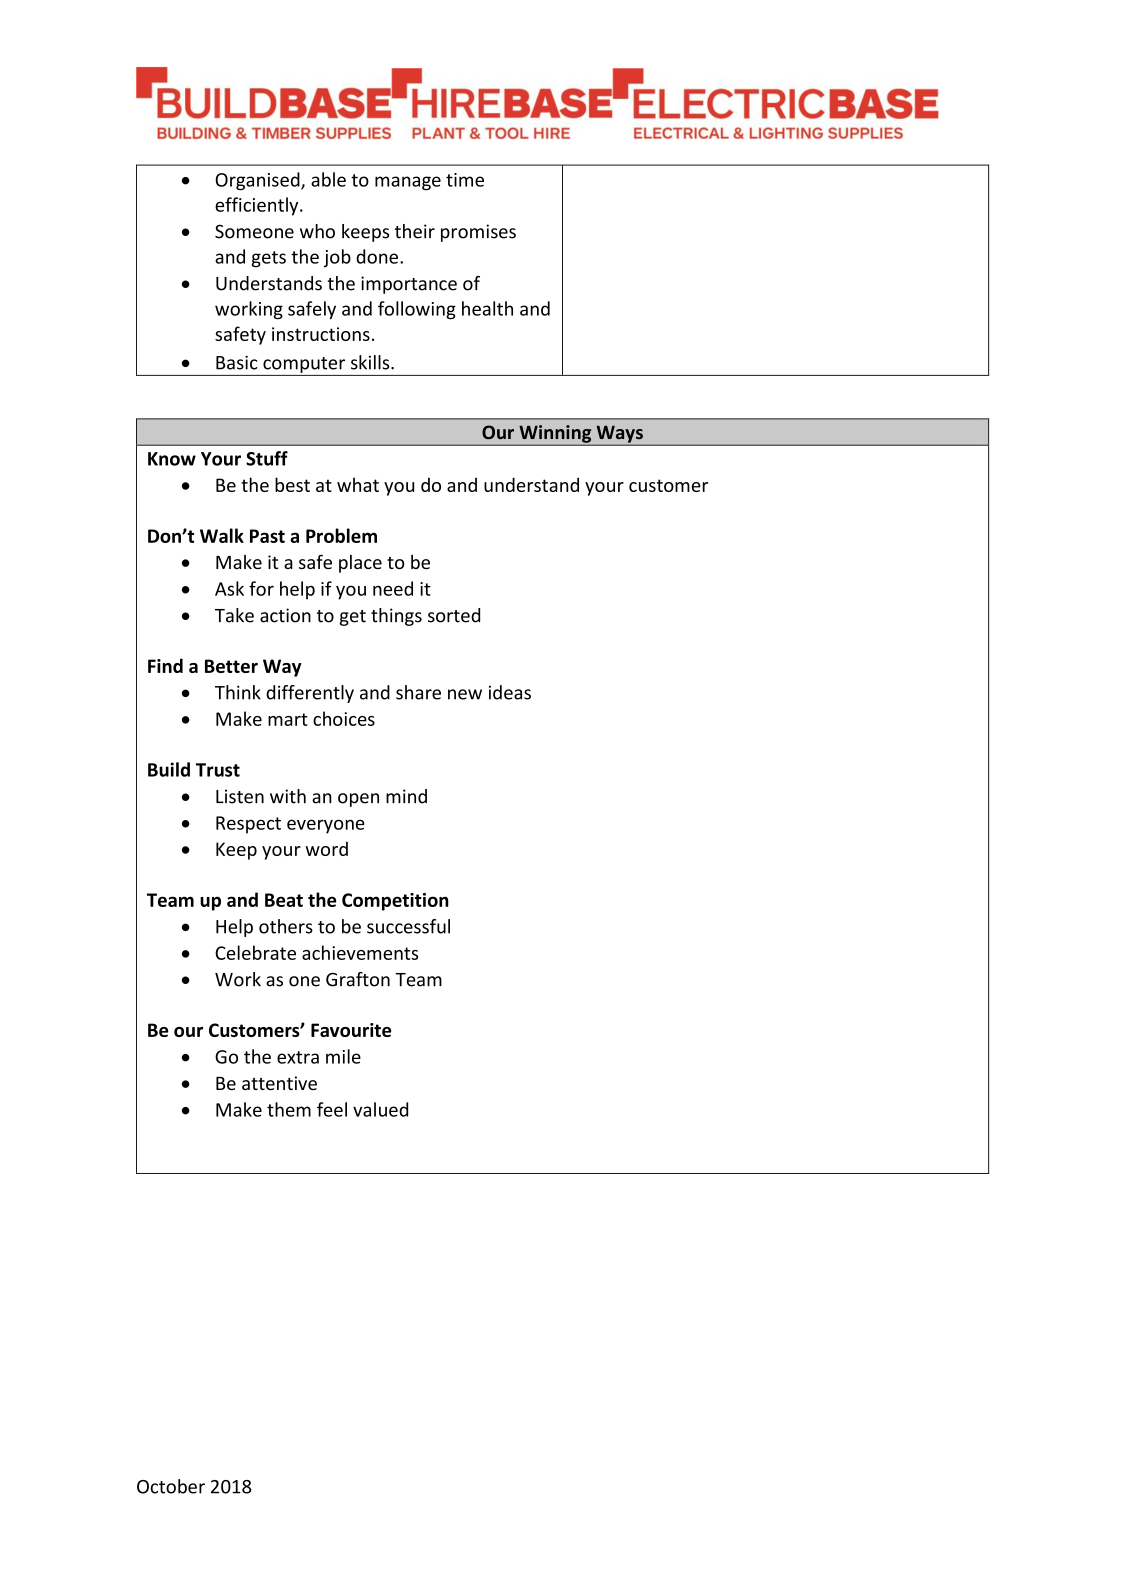 This screenshot has width=1125, height=1591. What do you see at coordinates (380, 1109) in the screenshot?
I see `valued` at bounding box center [380, 1109].
